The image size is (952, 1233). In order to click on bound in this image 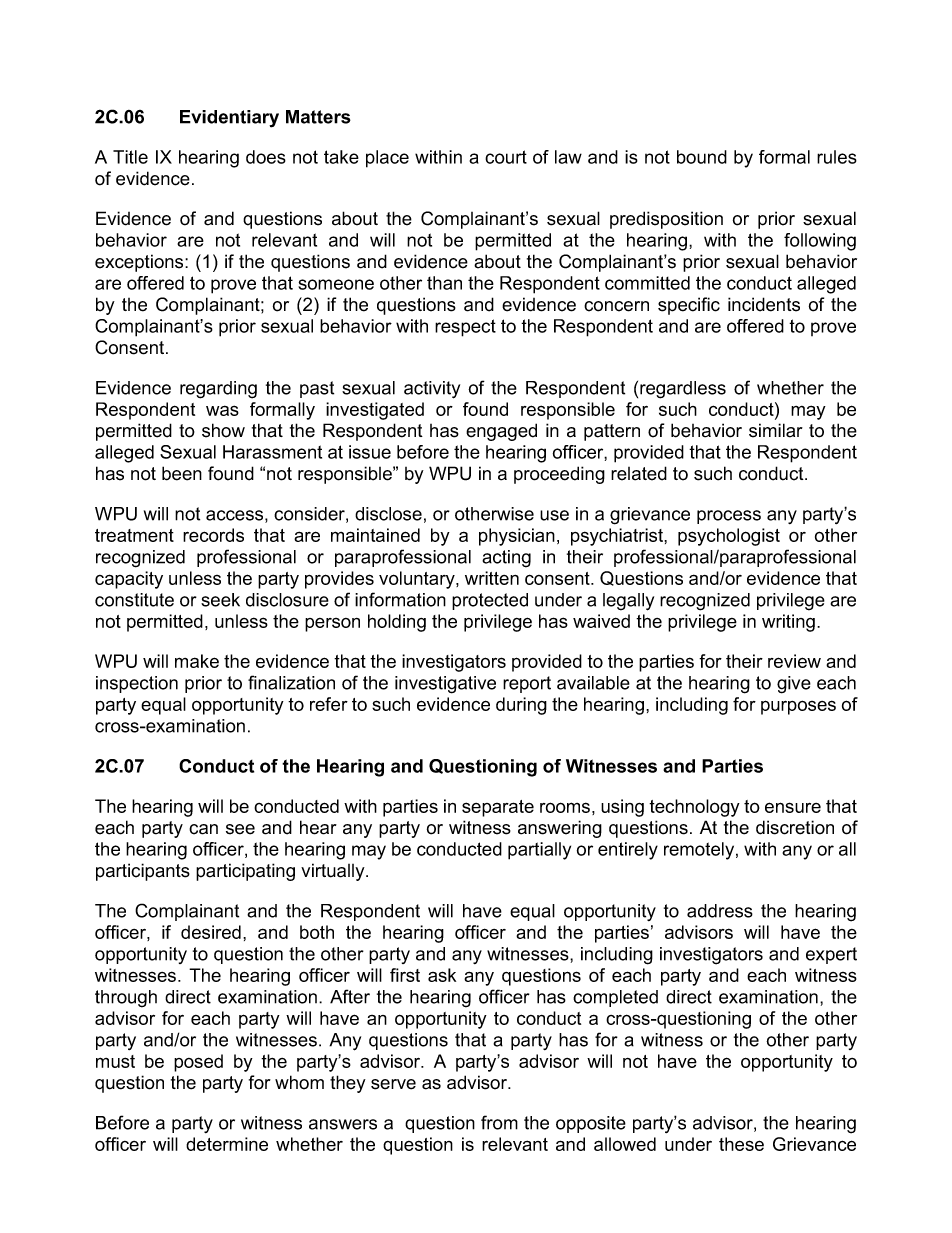, I will do `click(702, 157)`.
